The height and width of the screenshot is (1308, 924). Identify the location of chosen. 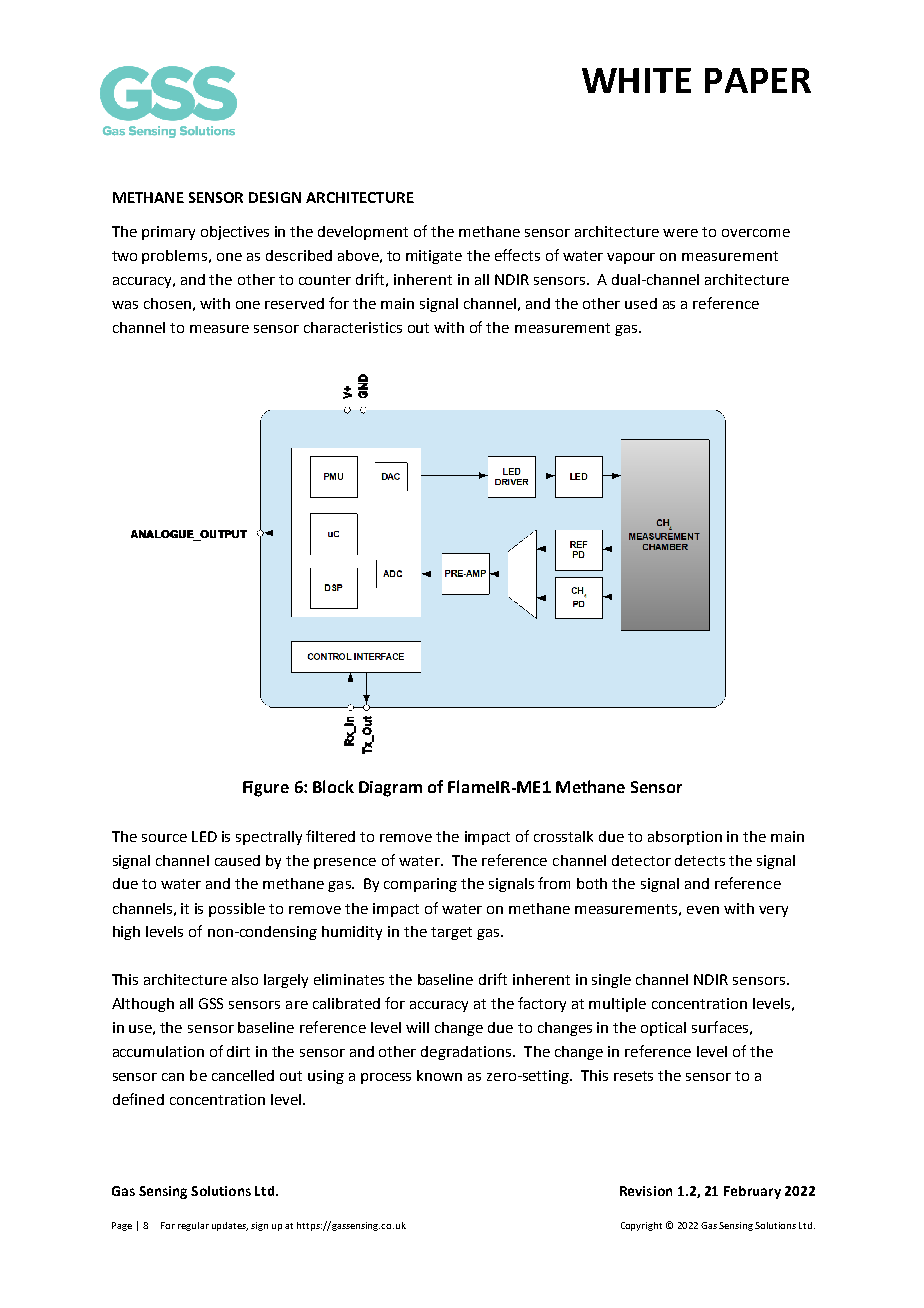
(167, 303).
